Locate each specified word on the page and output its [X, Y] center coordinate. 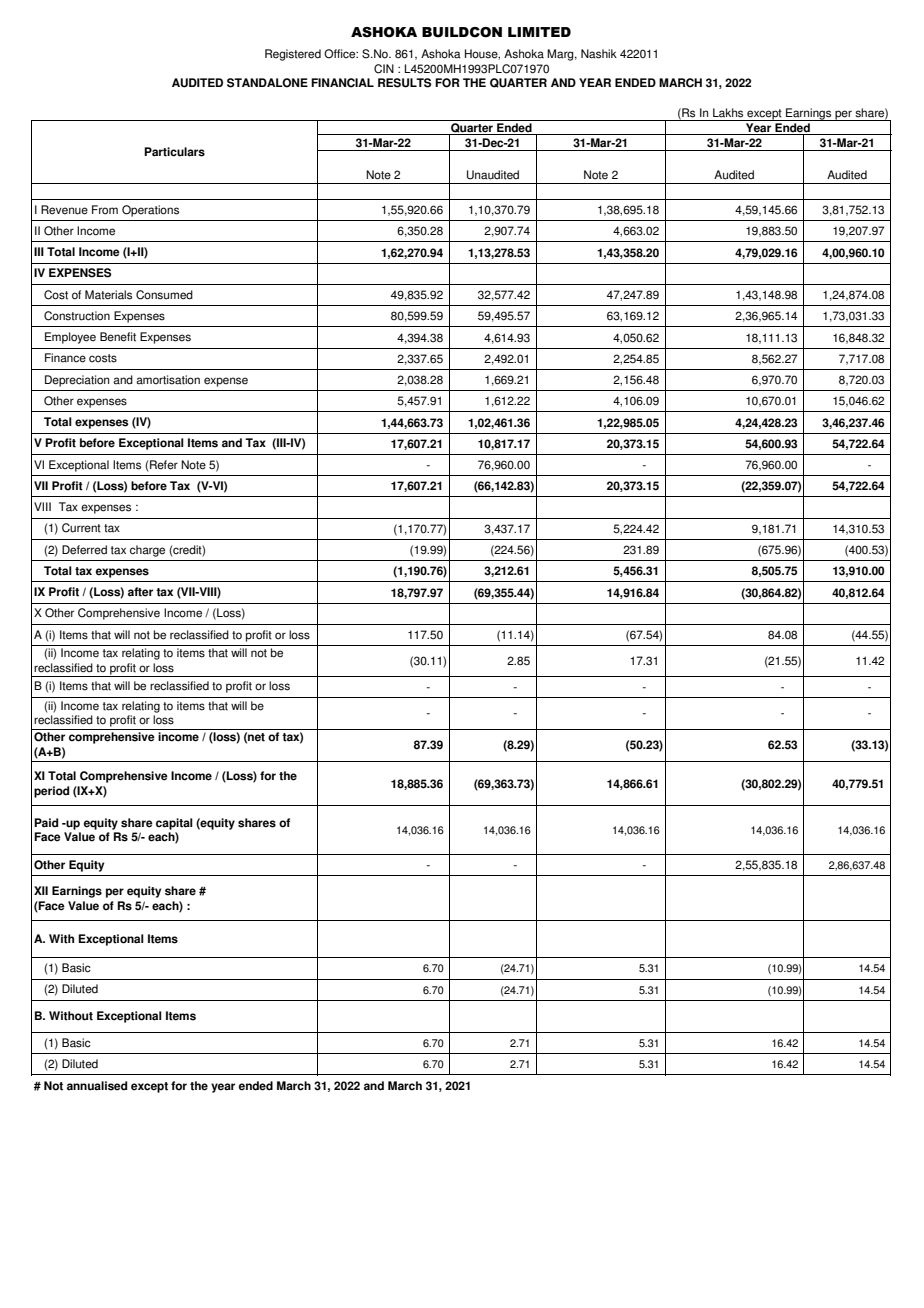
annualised [97, 1086]
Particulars [174, 152]
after [140, 592]
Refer [164, 465]
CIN [384, 69]
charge [147, 551]
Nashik [599, 54]
